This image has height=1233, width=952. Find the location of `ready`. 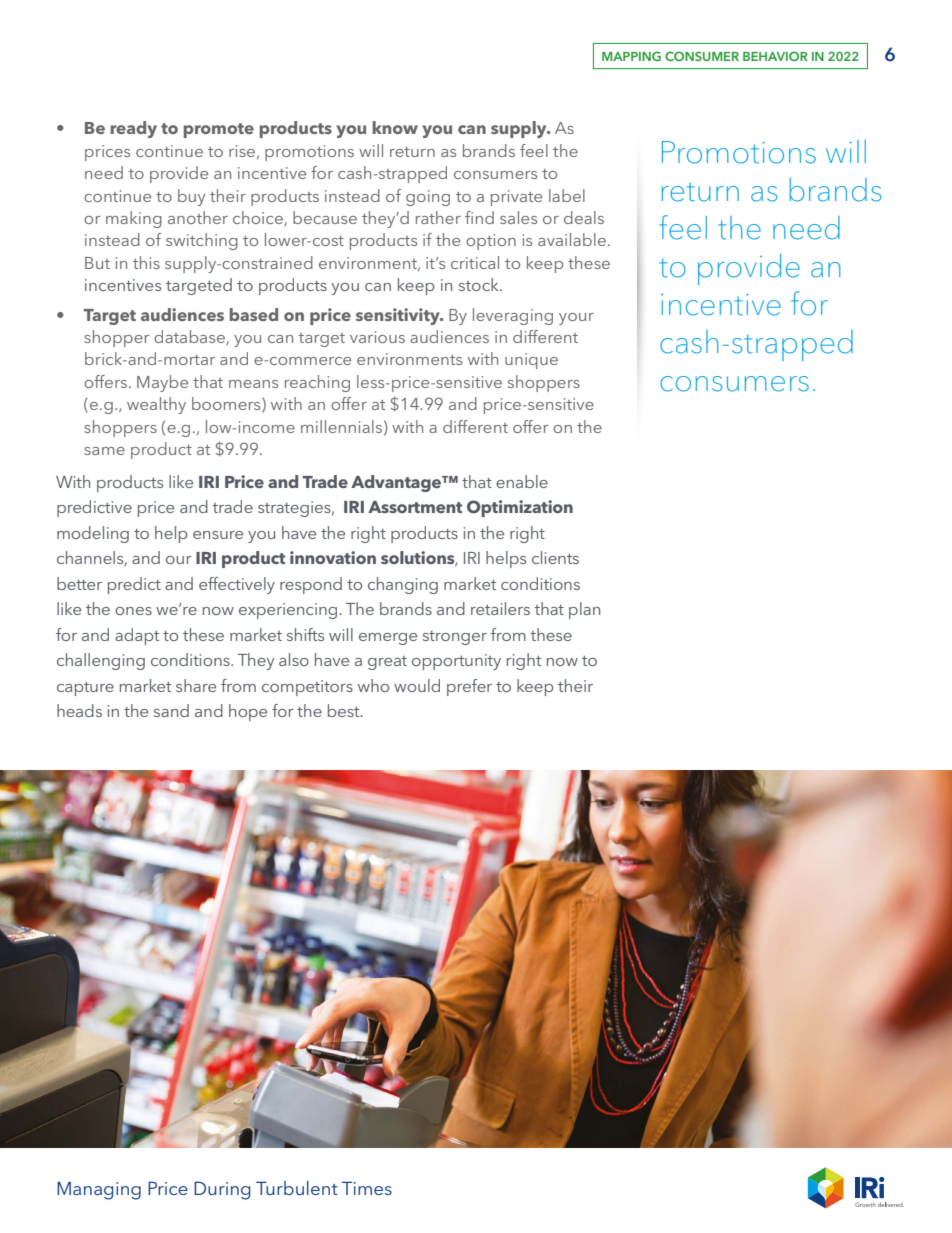

ready is located at coordinates (134, 129).
